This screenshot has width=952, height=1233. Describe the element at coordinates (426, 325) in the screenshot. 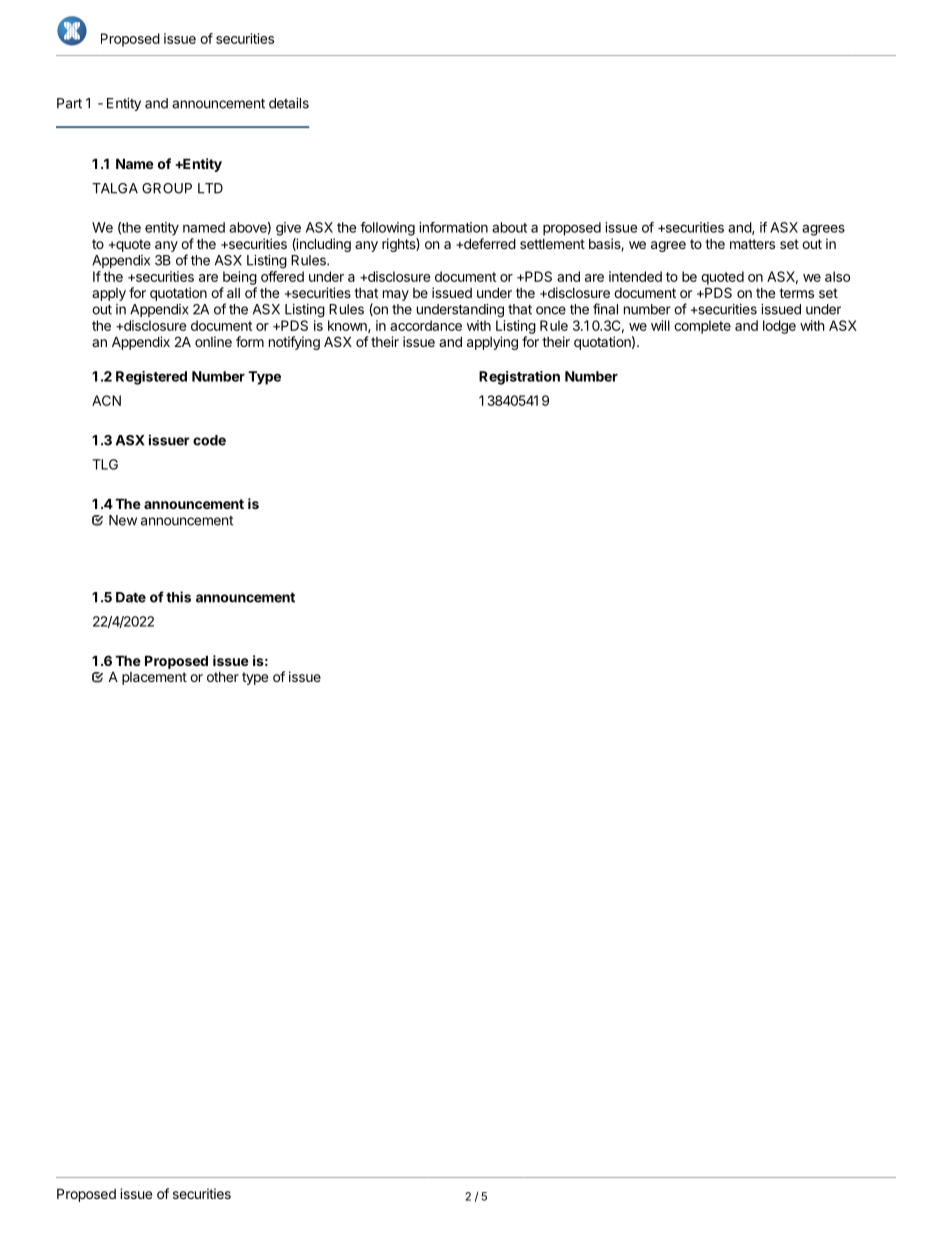

I see `accordance` at that location.
